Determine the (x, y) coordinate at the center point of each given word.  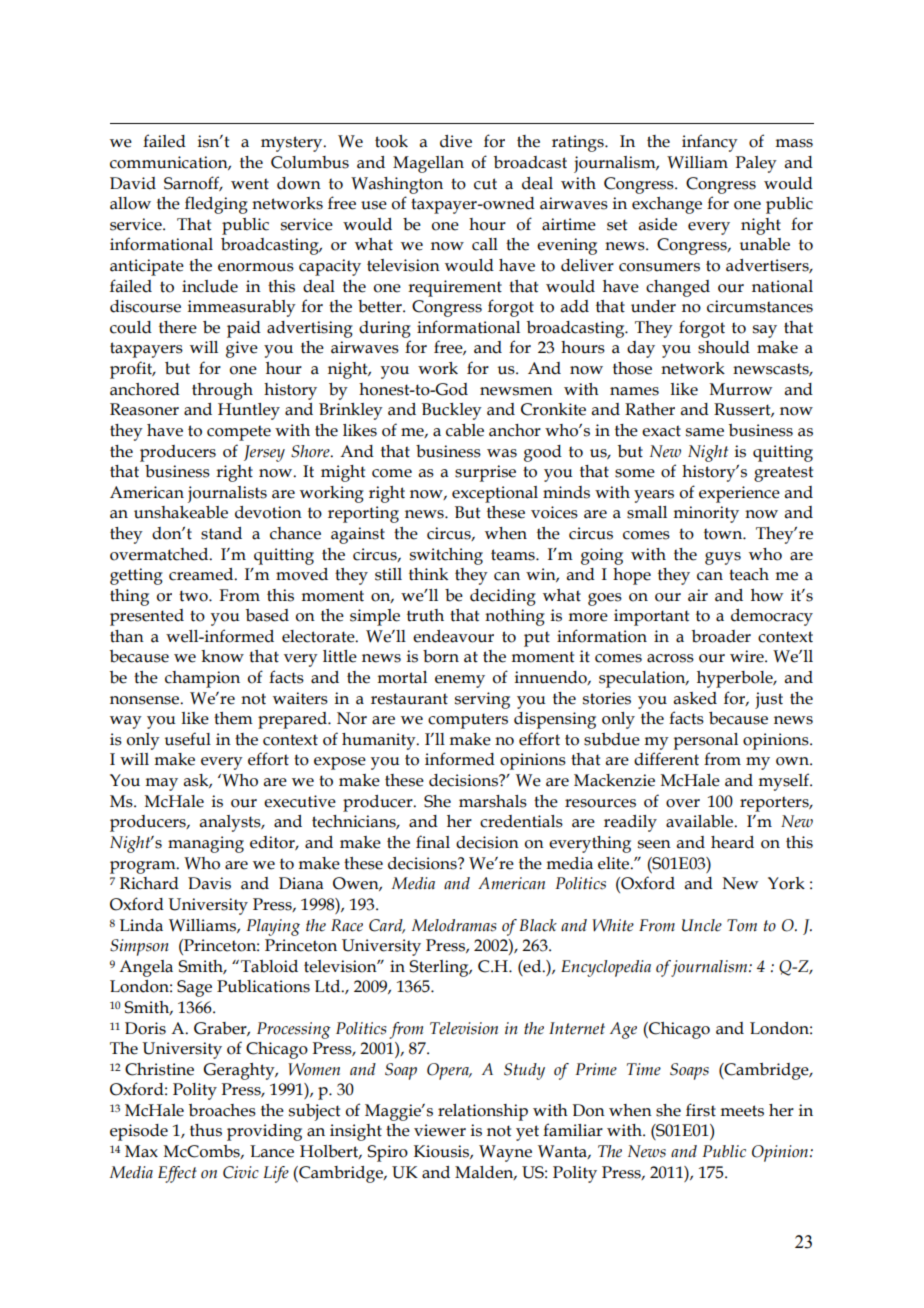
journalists (227, 494)
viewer (440, 1130)
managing (206, 844)
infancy (710, 143)
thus (206, 1130)
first (701, 1110)
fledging (216, 205)
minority (706, 514)
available (701, 821)
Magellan (428, 164)
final (433, 842)
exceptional (495, 494)
